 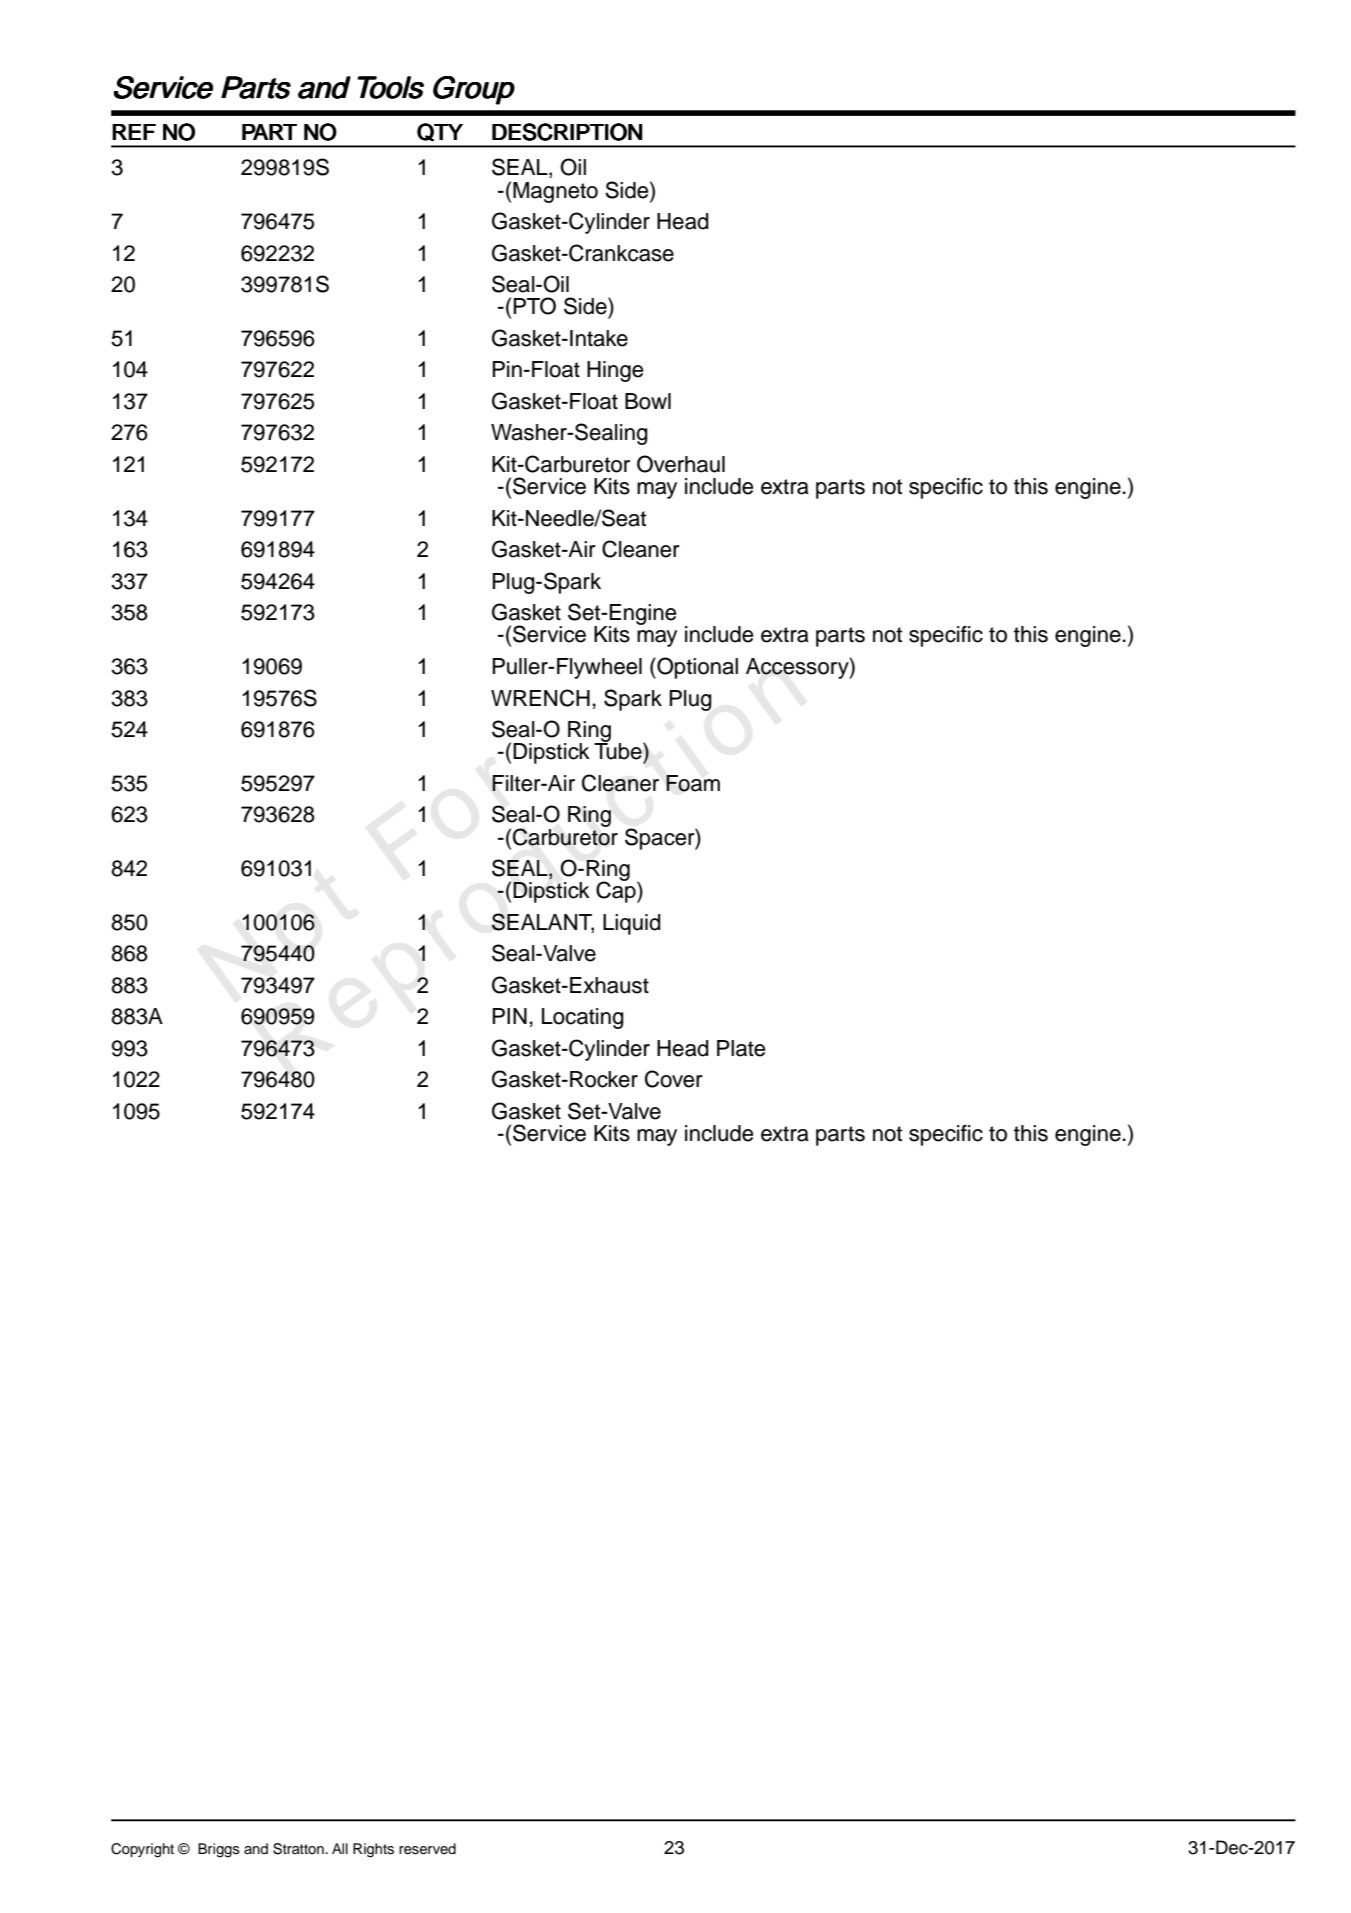 What do you see at coordinates (427, 1849) in the image?
I see `reserved` at bounding box center [427, 1849].
